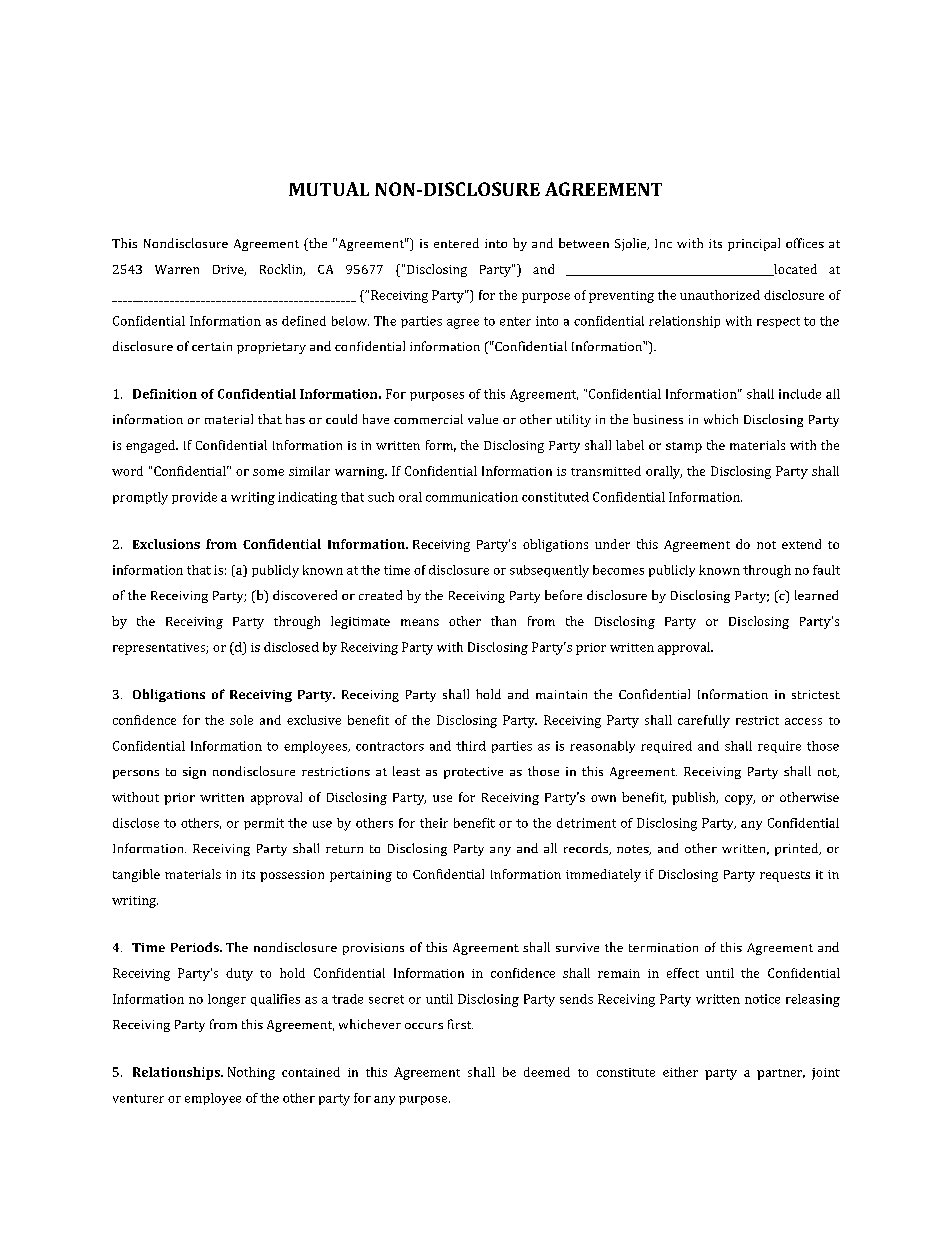 This image has height=1233, width=952. What do you see at coordinates (754, 244) in the image?
I see `principal` at bounding box center [754, 244].
